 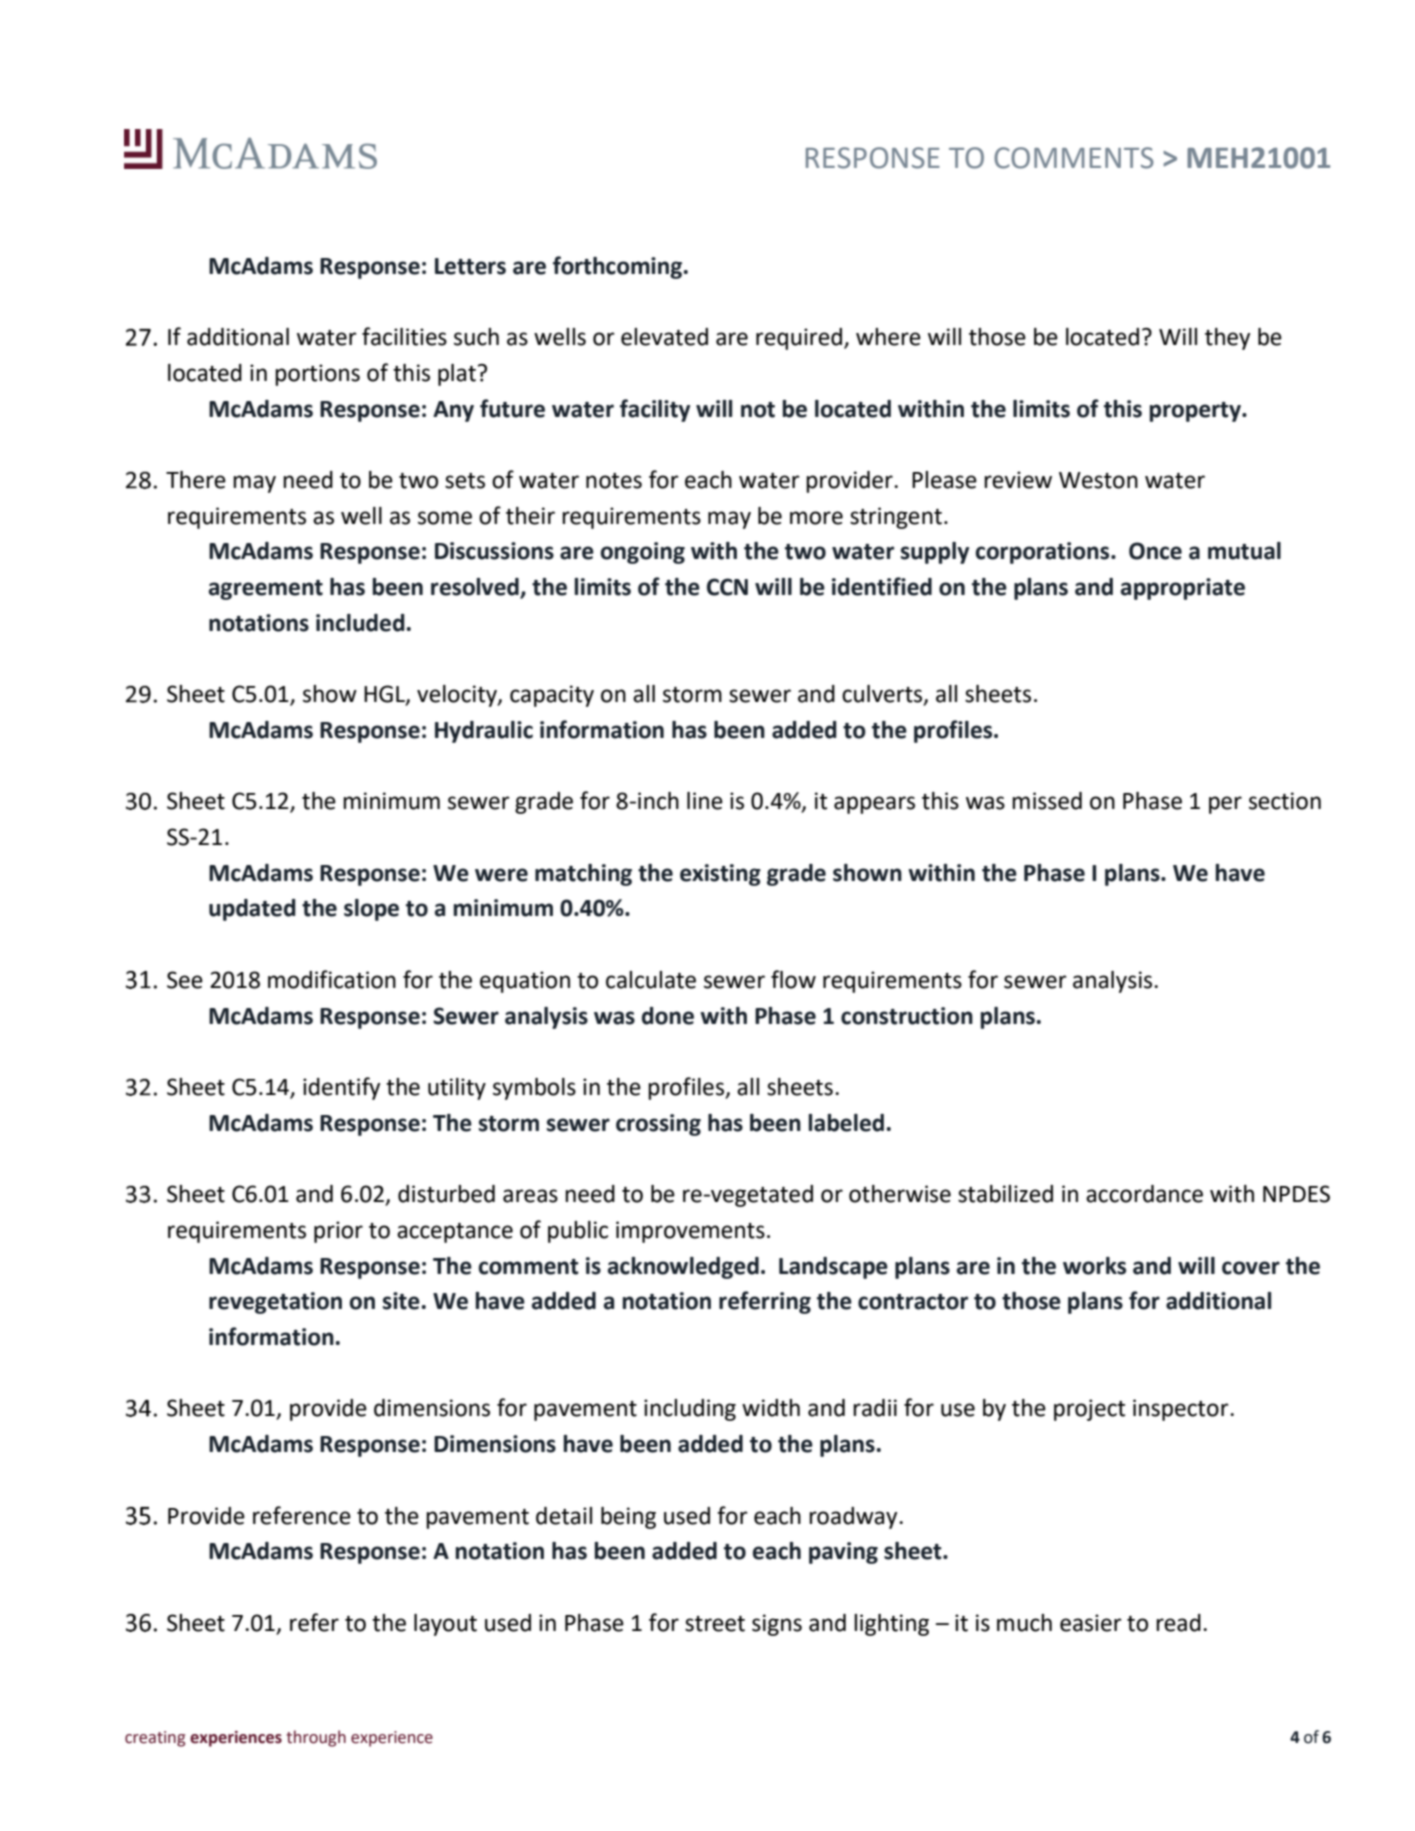 What do you see at coordinates (690, 1232) in the screenshot?
I see `improvements` at bounding box center [690, 1232].
